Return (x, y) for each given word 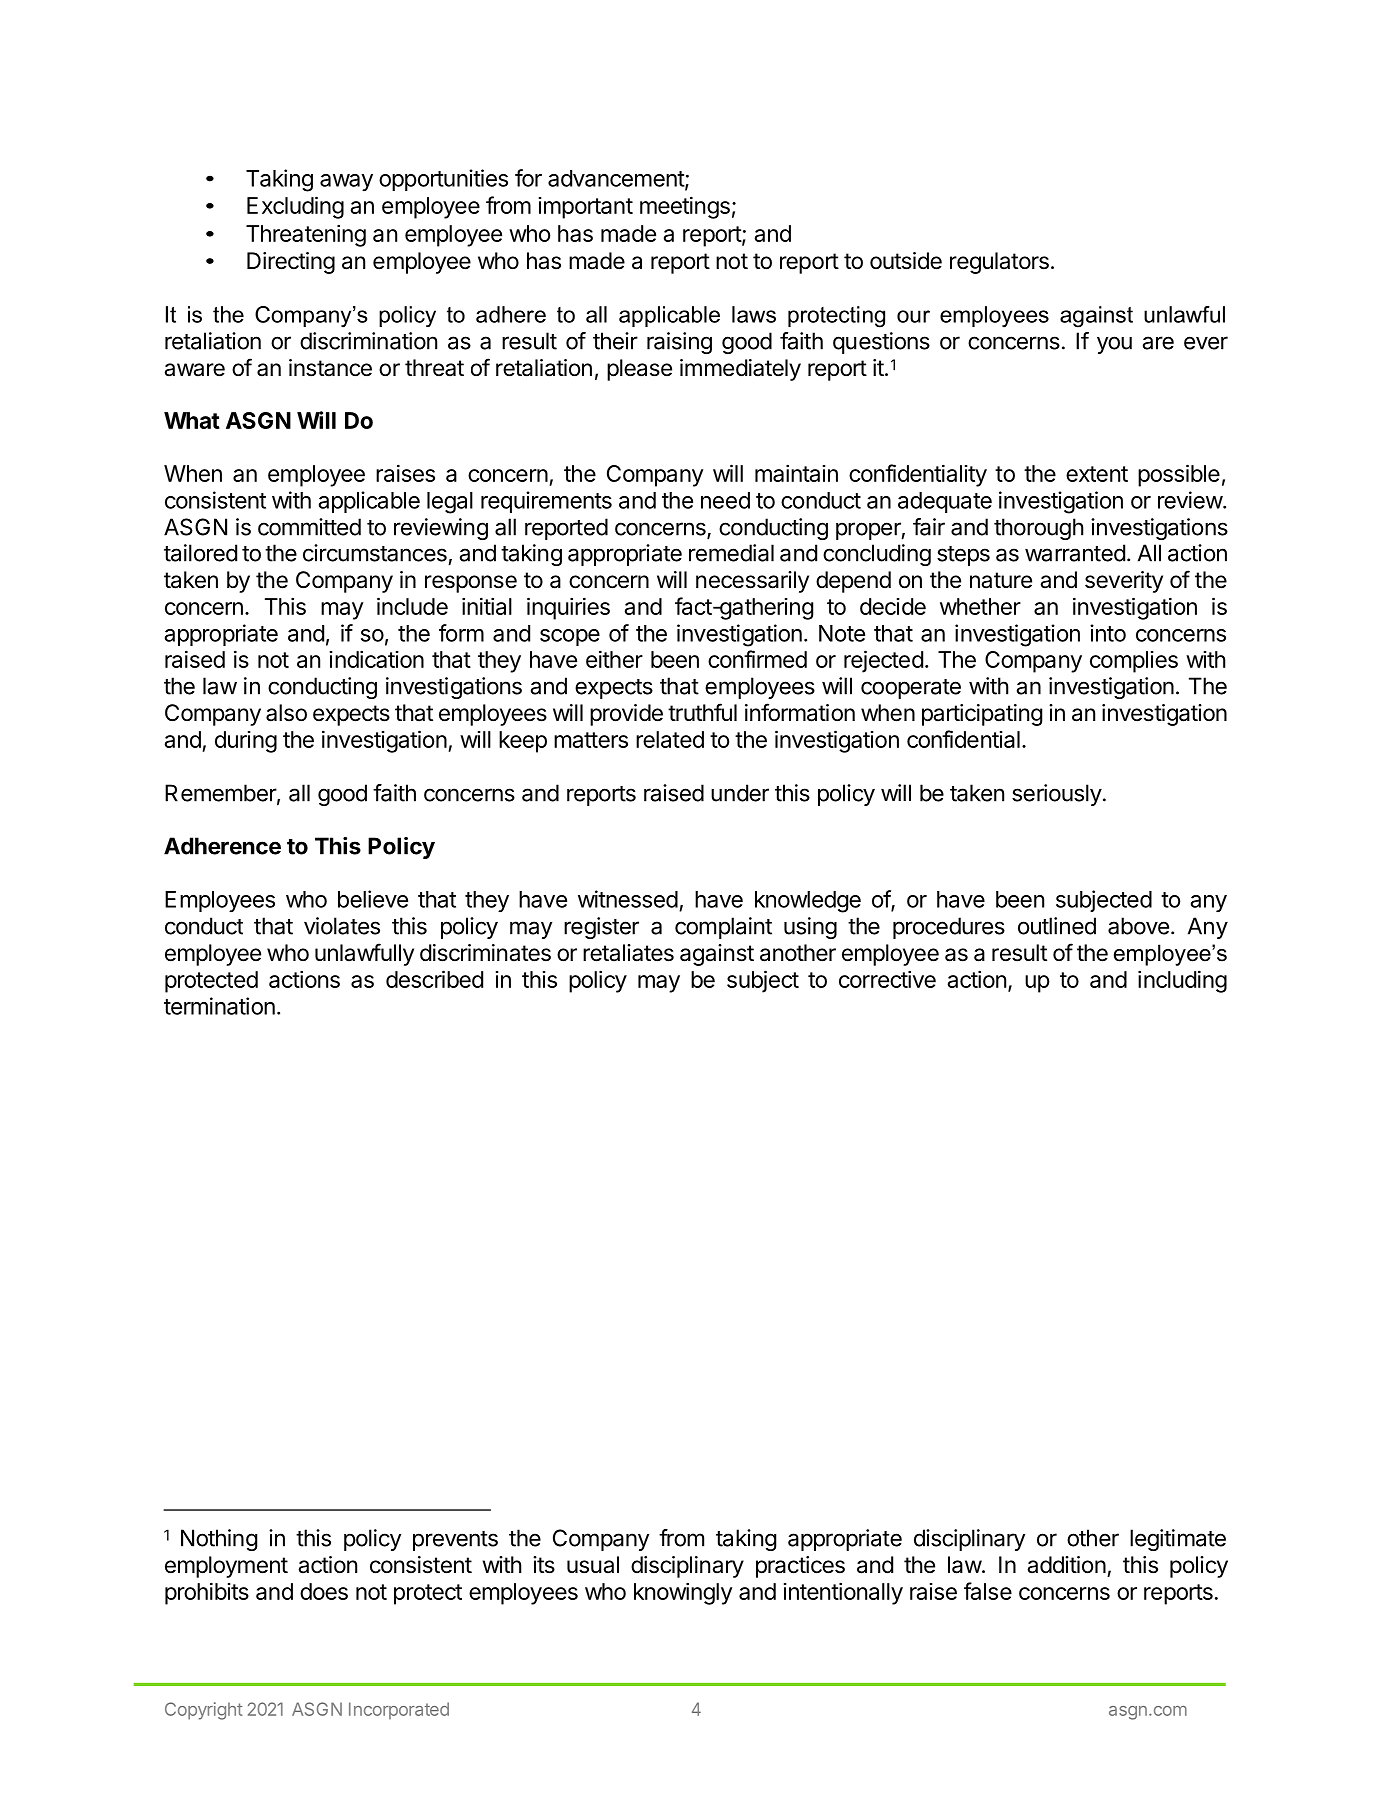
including (1182, 981)
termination (219, 1006)
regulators (999, 263)
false (988, 1591)
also (286, 713)
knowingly (683, 1593)
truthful (702, 712)
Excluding (295, 207)
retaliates (628, 953)
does (324, 1591)
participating (982, 715)
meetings (685, 207)
